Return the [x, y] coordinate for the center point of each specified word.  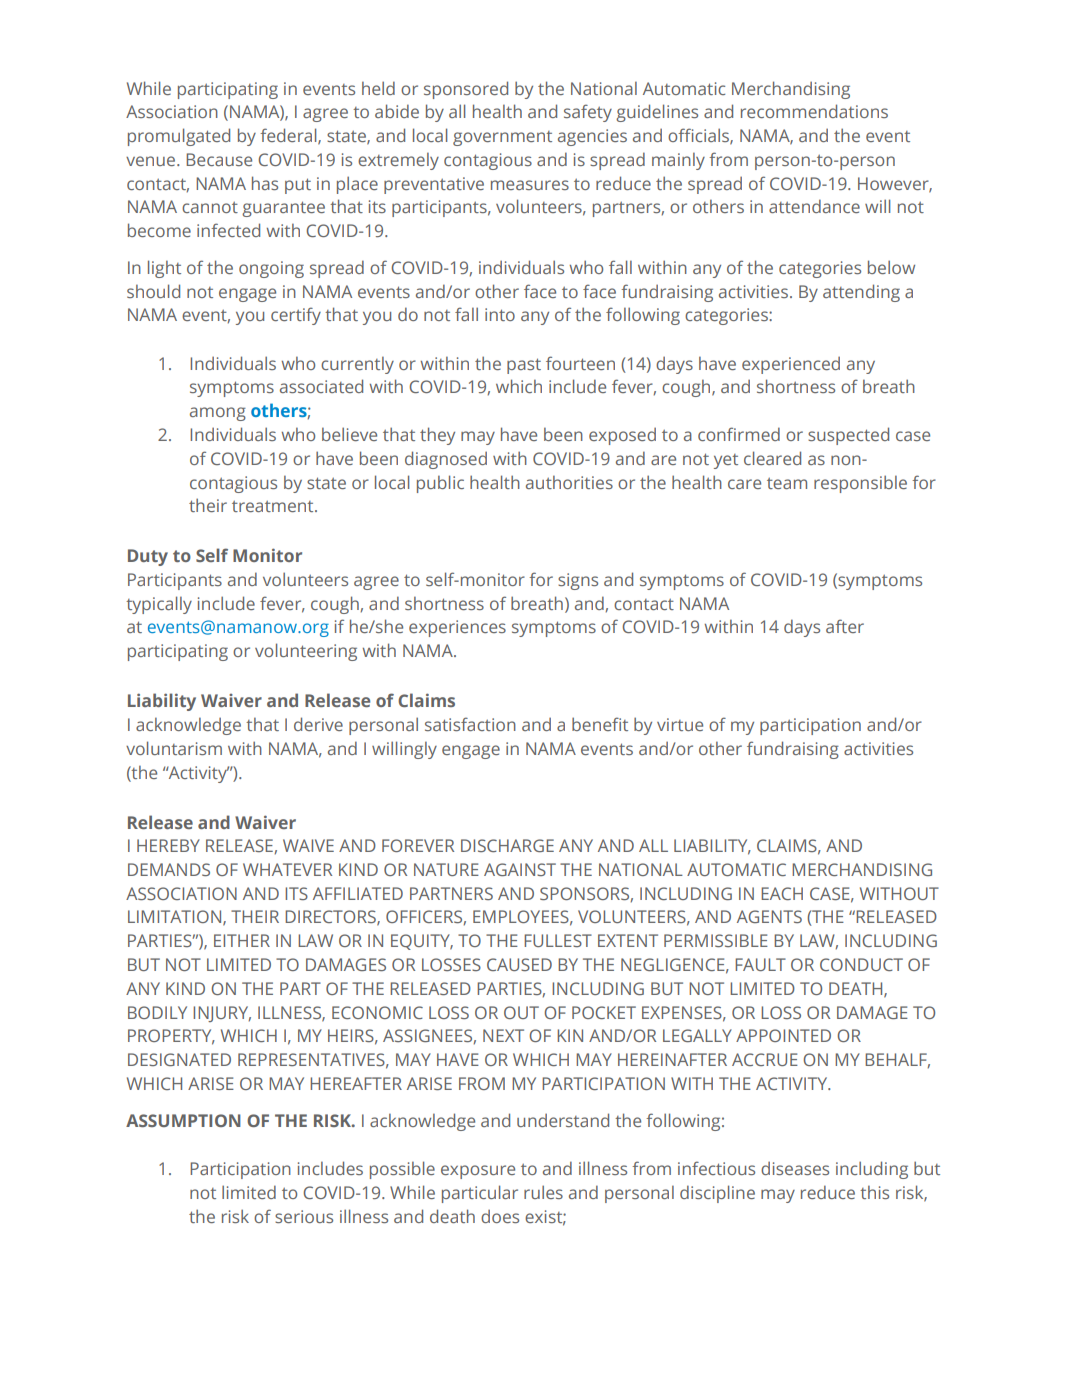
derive [318, 724]
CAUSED [519, 964]
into [500, 314]
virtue [680, 724]
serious [304, 1216]
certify [296, 316]
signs [578, 581]
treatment [274, 506]
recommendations [814, 111]
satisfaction [470, 724]
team [787, 483]
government [502, 138]
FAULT [760, 964]
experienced [791, 365]
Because [219, 159]
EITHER [242, 940]
